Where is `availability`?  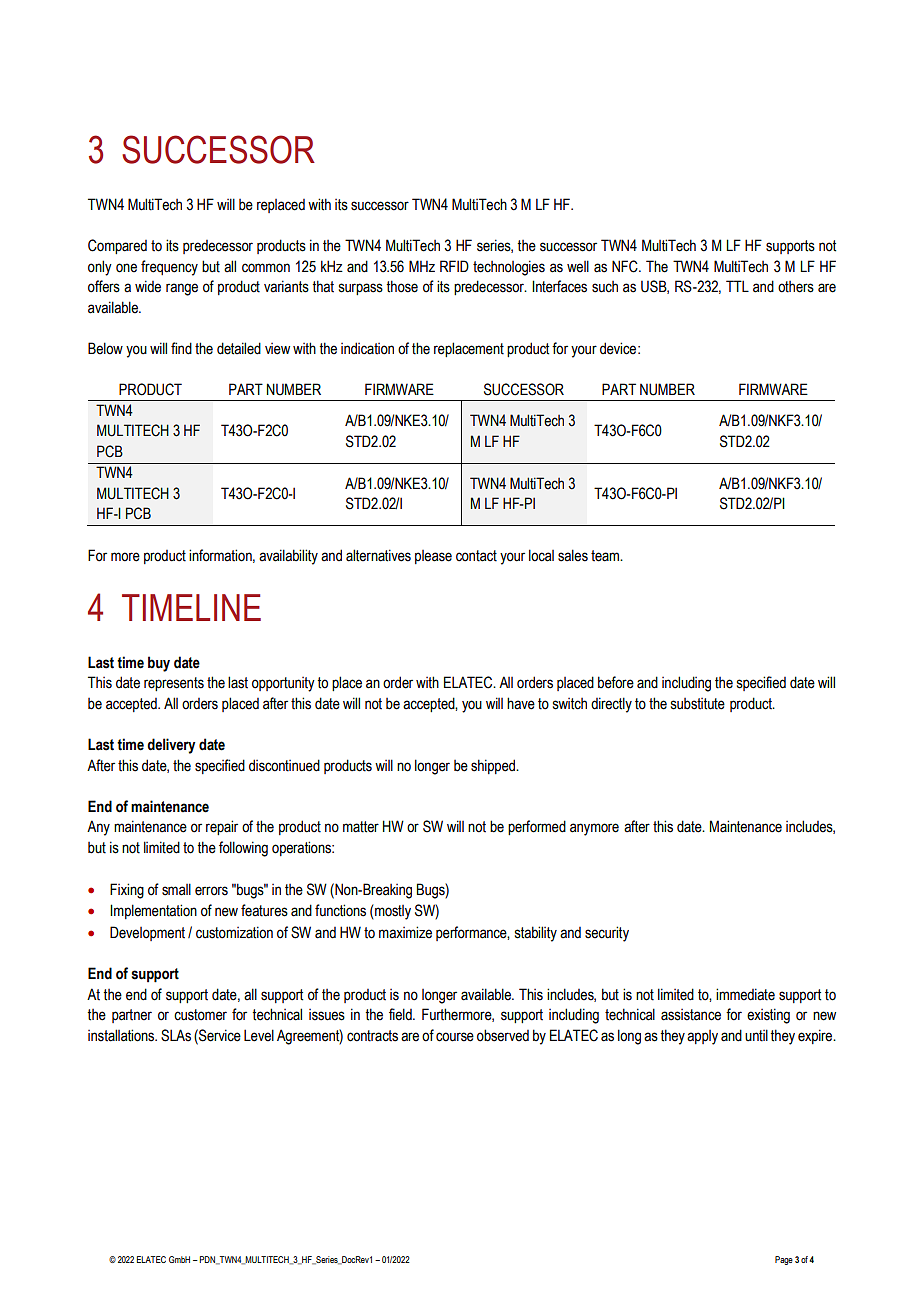 availability is located at coordinates (288, 557).
